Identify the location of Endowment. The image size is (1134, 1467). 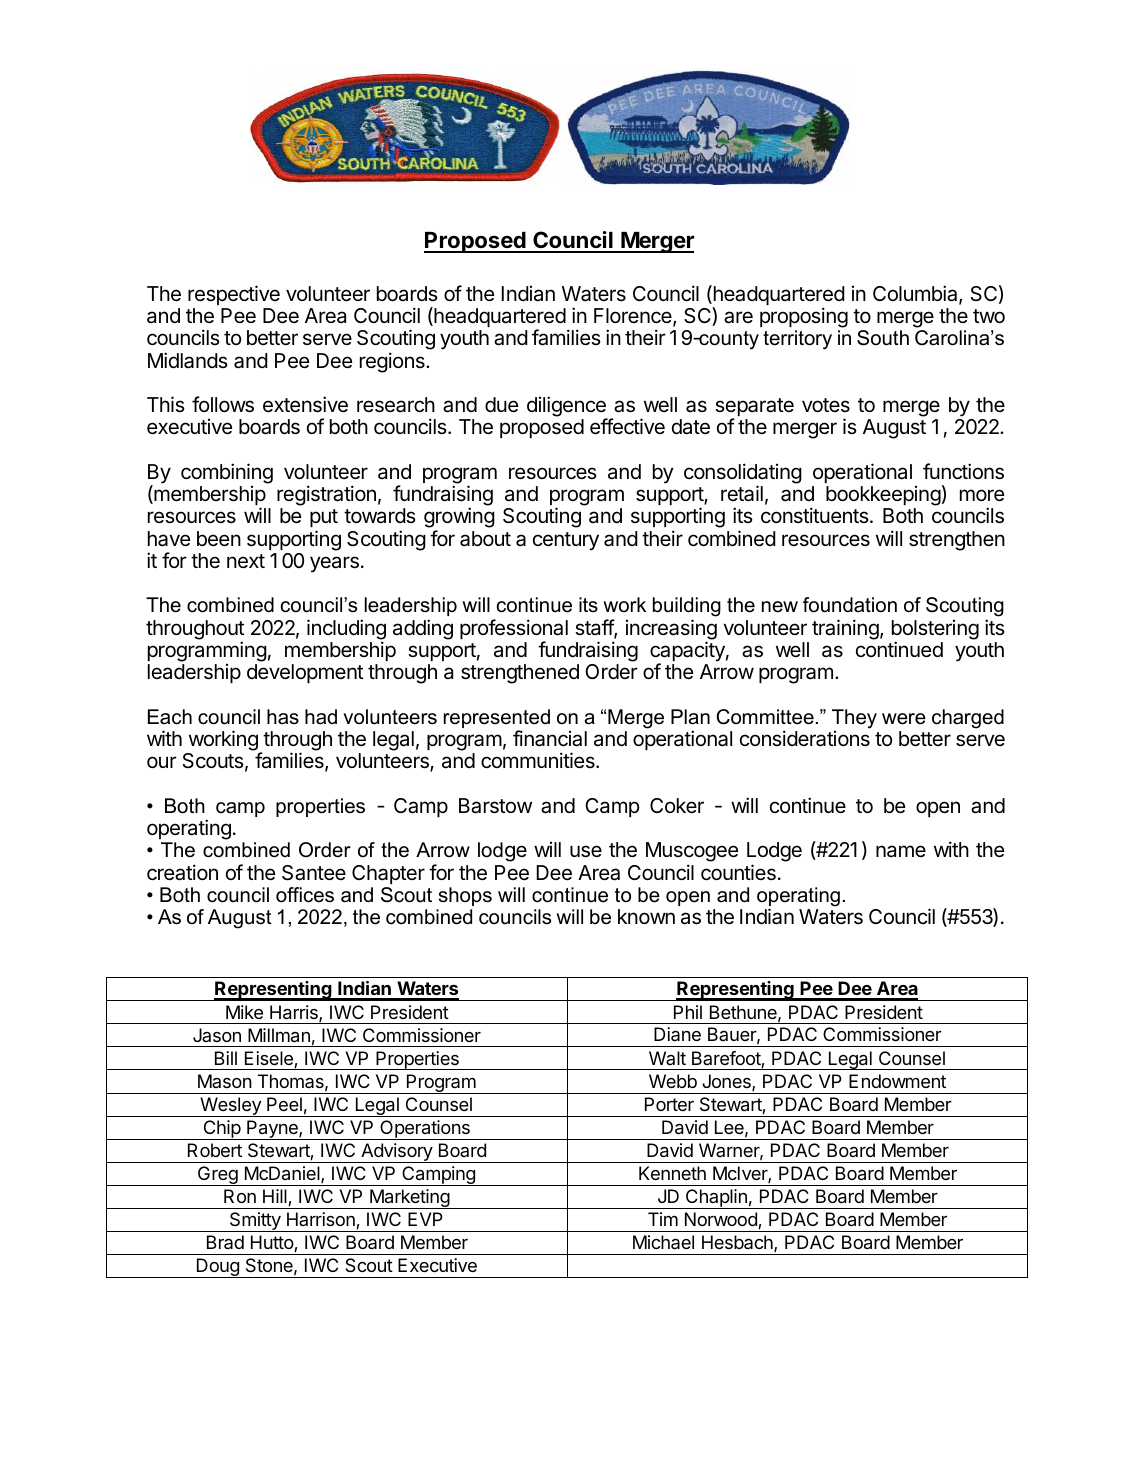
(897, 1081).
